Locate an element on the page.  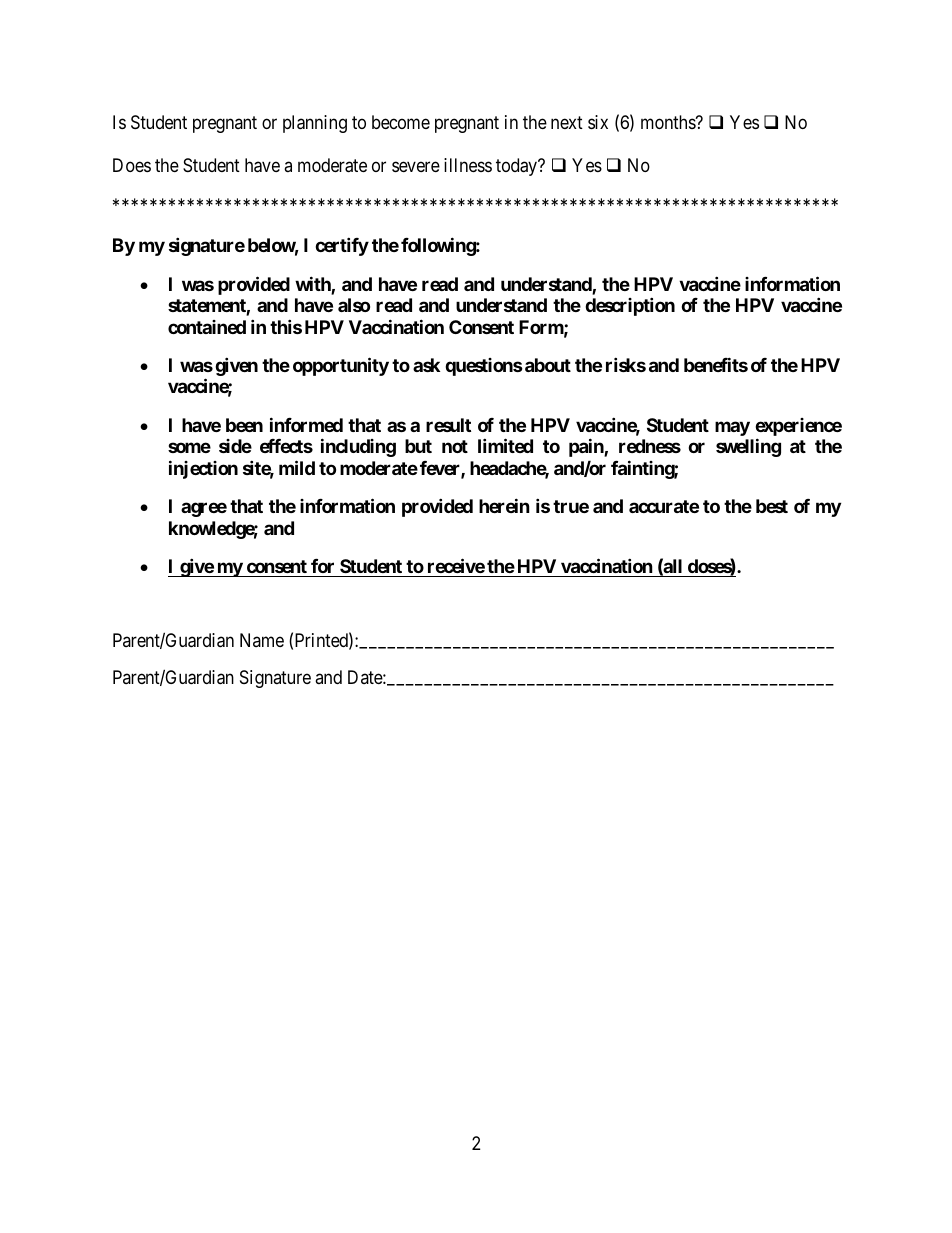
certify is located at coordinates (342, 246).
